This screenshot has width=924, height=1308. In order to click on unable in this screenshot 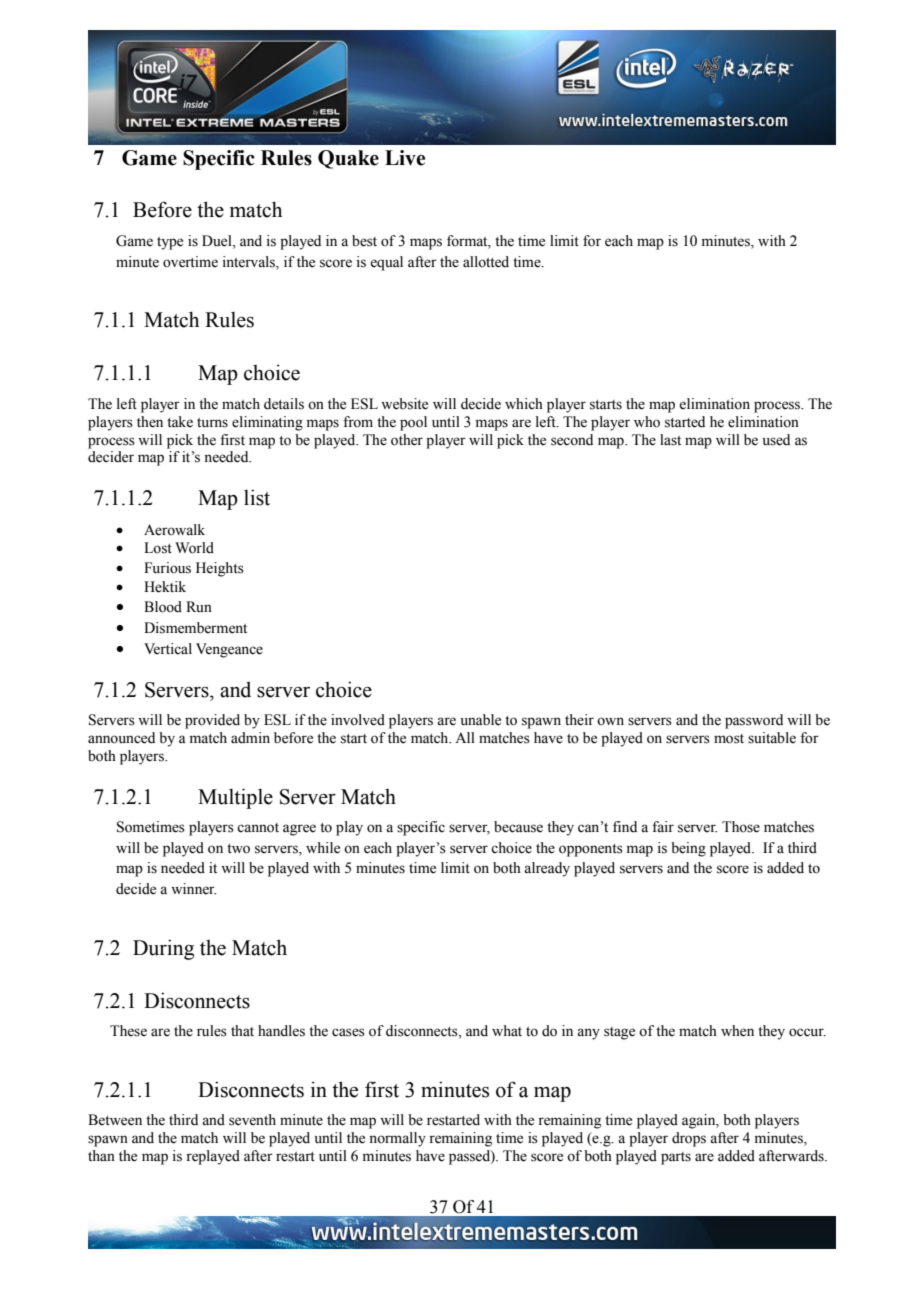, I will do `click(481, 720)`.
